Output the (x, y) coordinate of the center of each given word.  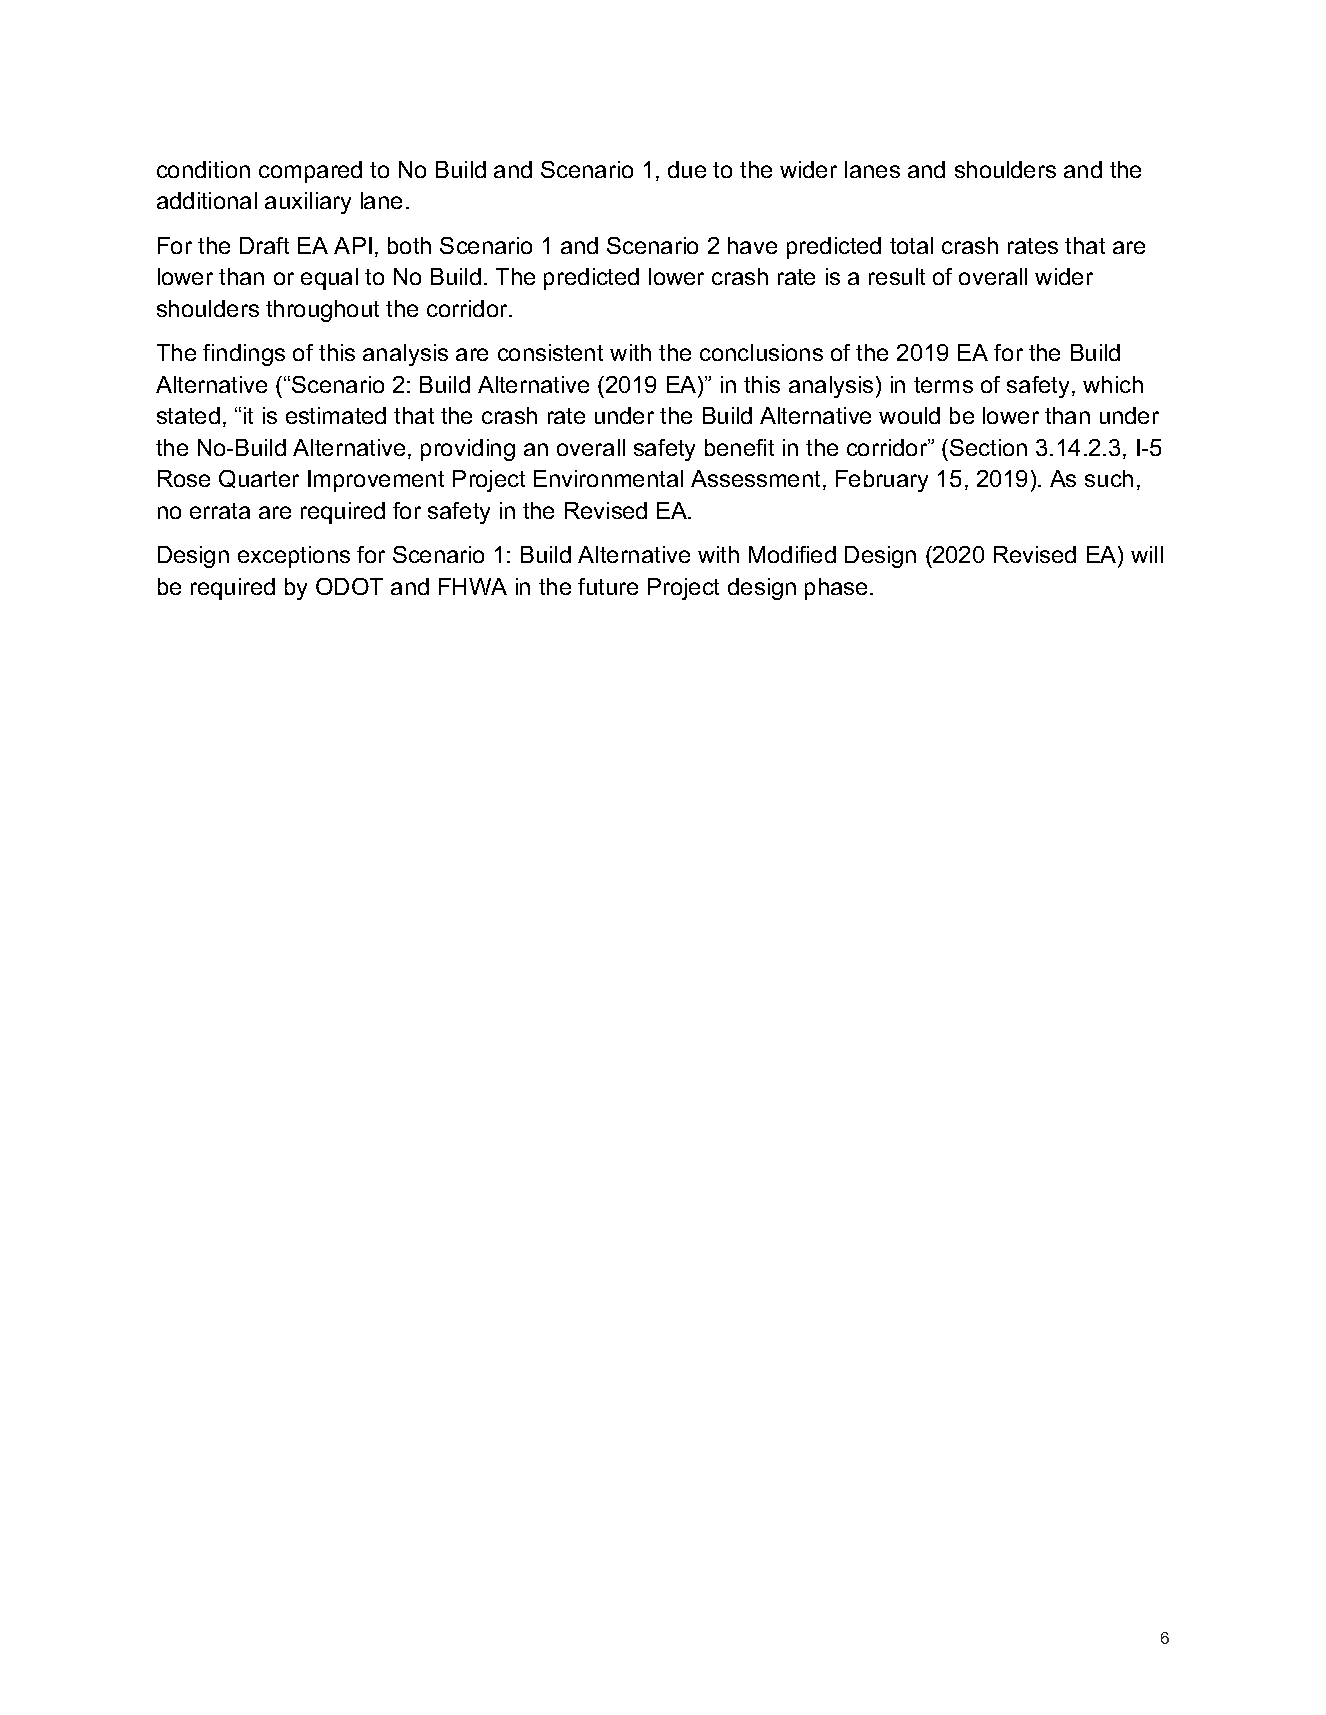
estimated (336, 415)
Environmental (608, 478)
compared (310, 172)
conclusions (761, 352)
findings (244, 355)
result (897, 276)
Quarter (259, 479)
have (752, 245)
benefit (739, 447)
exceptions (294, 557)
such (1109, 478)
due (687, 169)
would (909, 415)
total (911, 245)
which (1113, 384)
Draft (264, 245)
